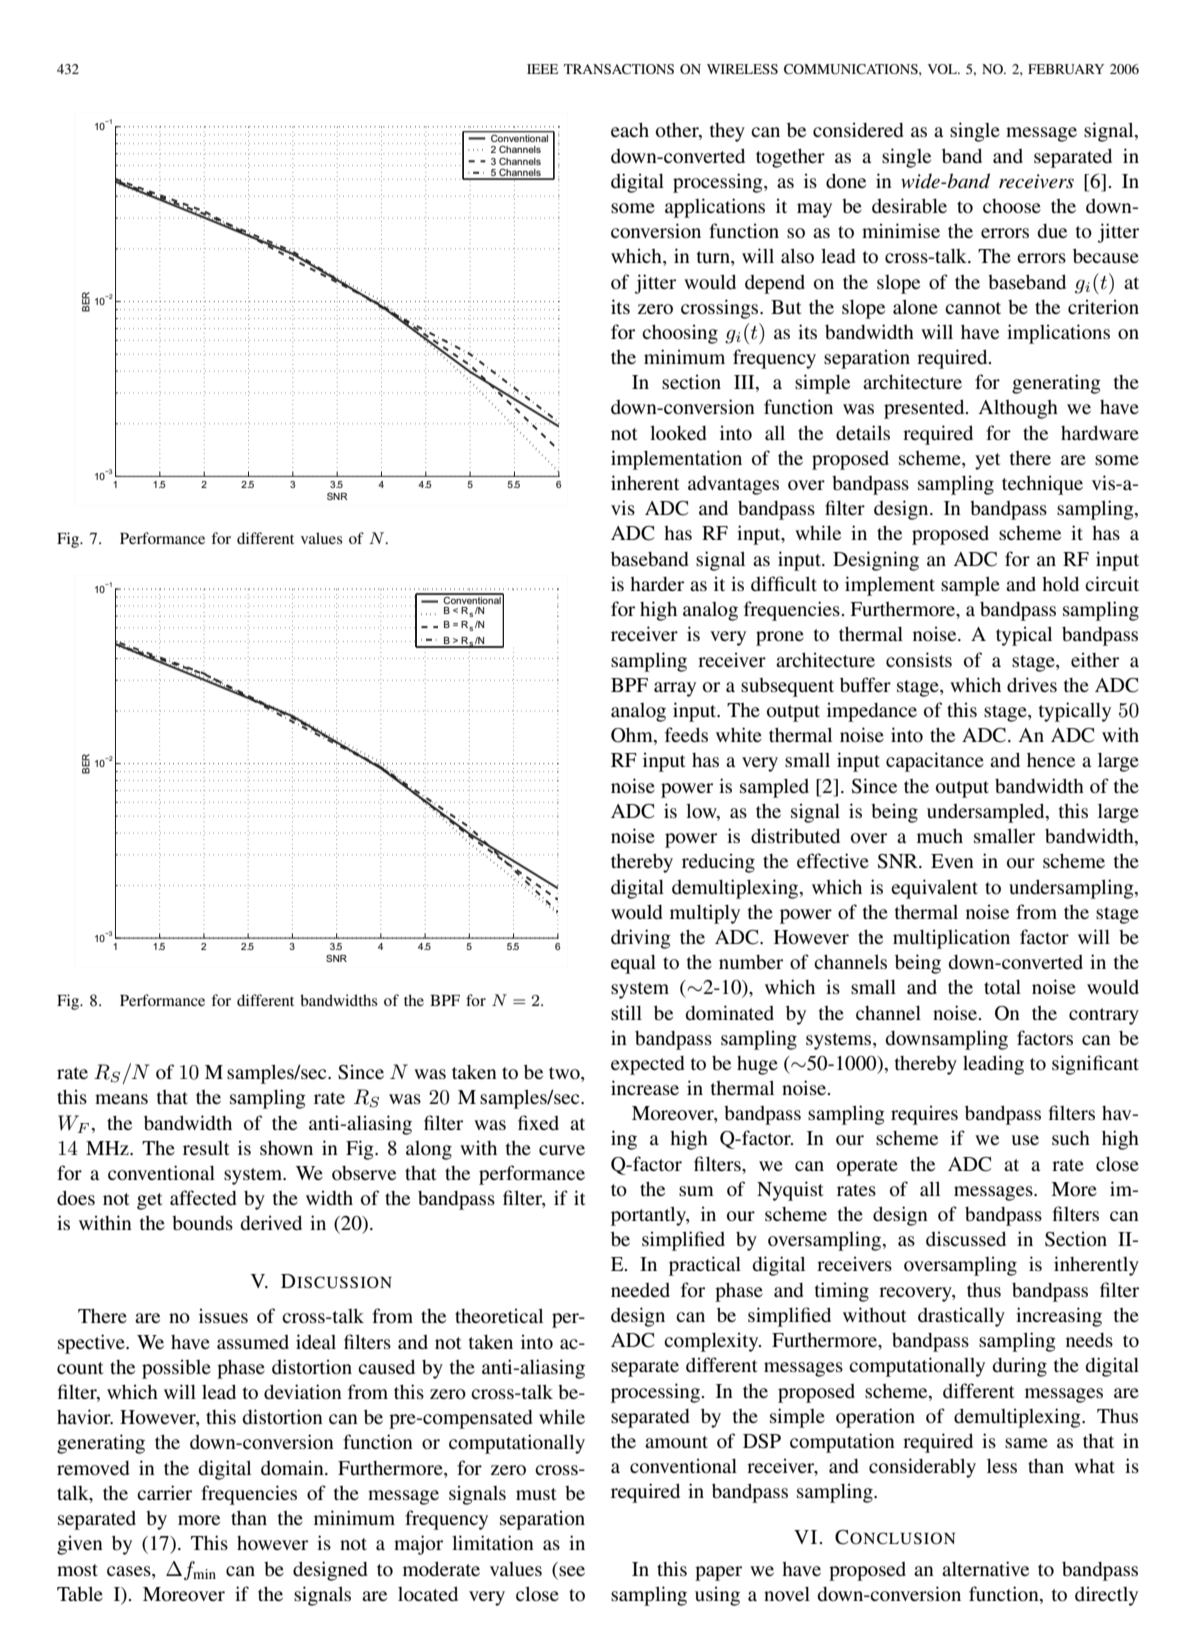 This page has width=1196, height=1652. Describe the element at coordinates (121, 1099) in the page. I see `means` at that location.
